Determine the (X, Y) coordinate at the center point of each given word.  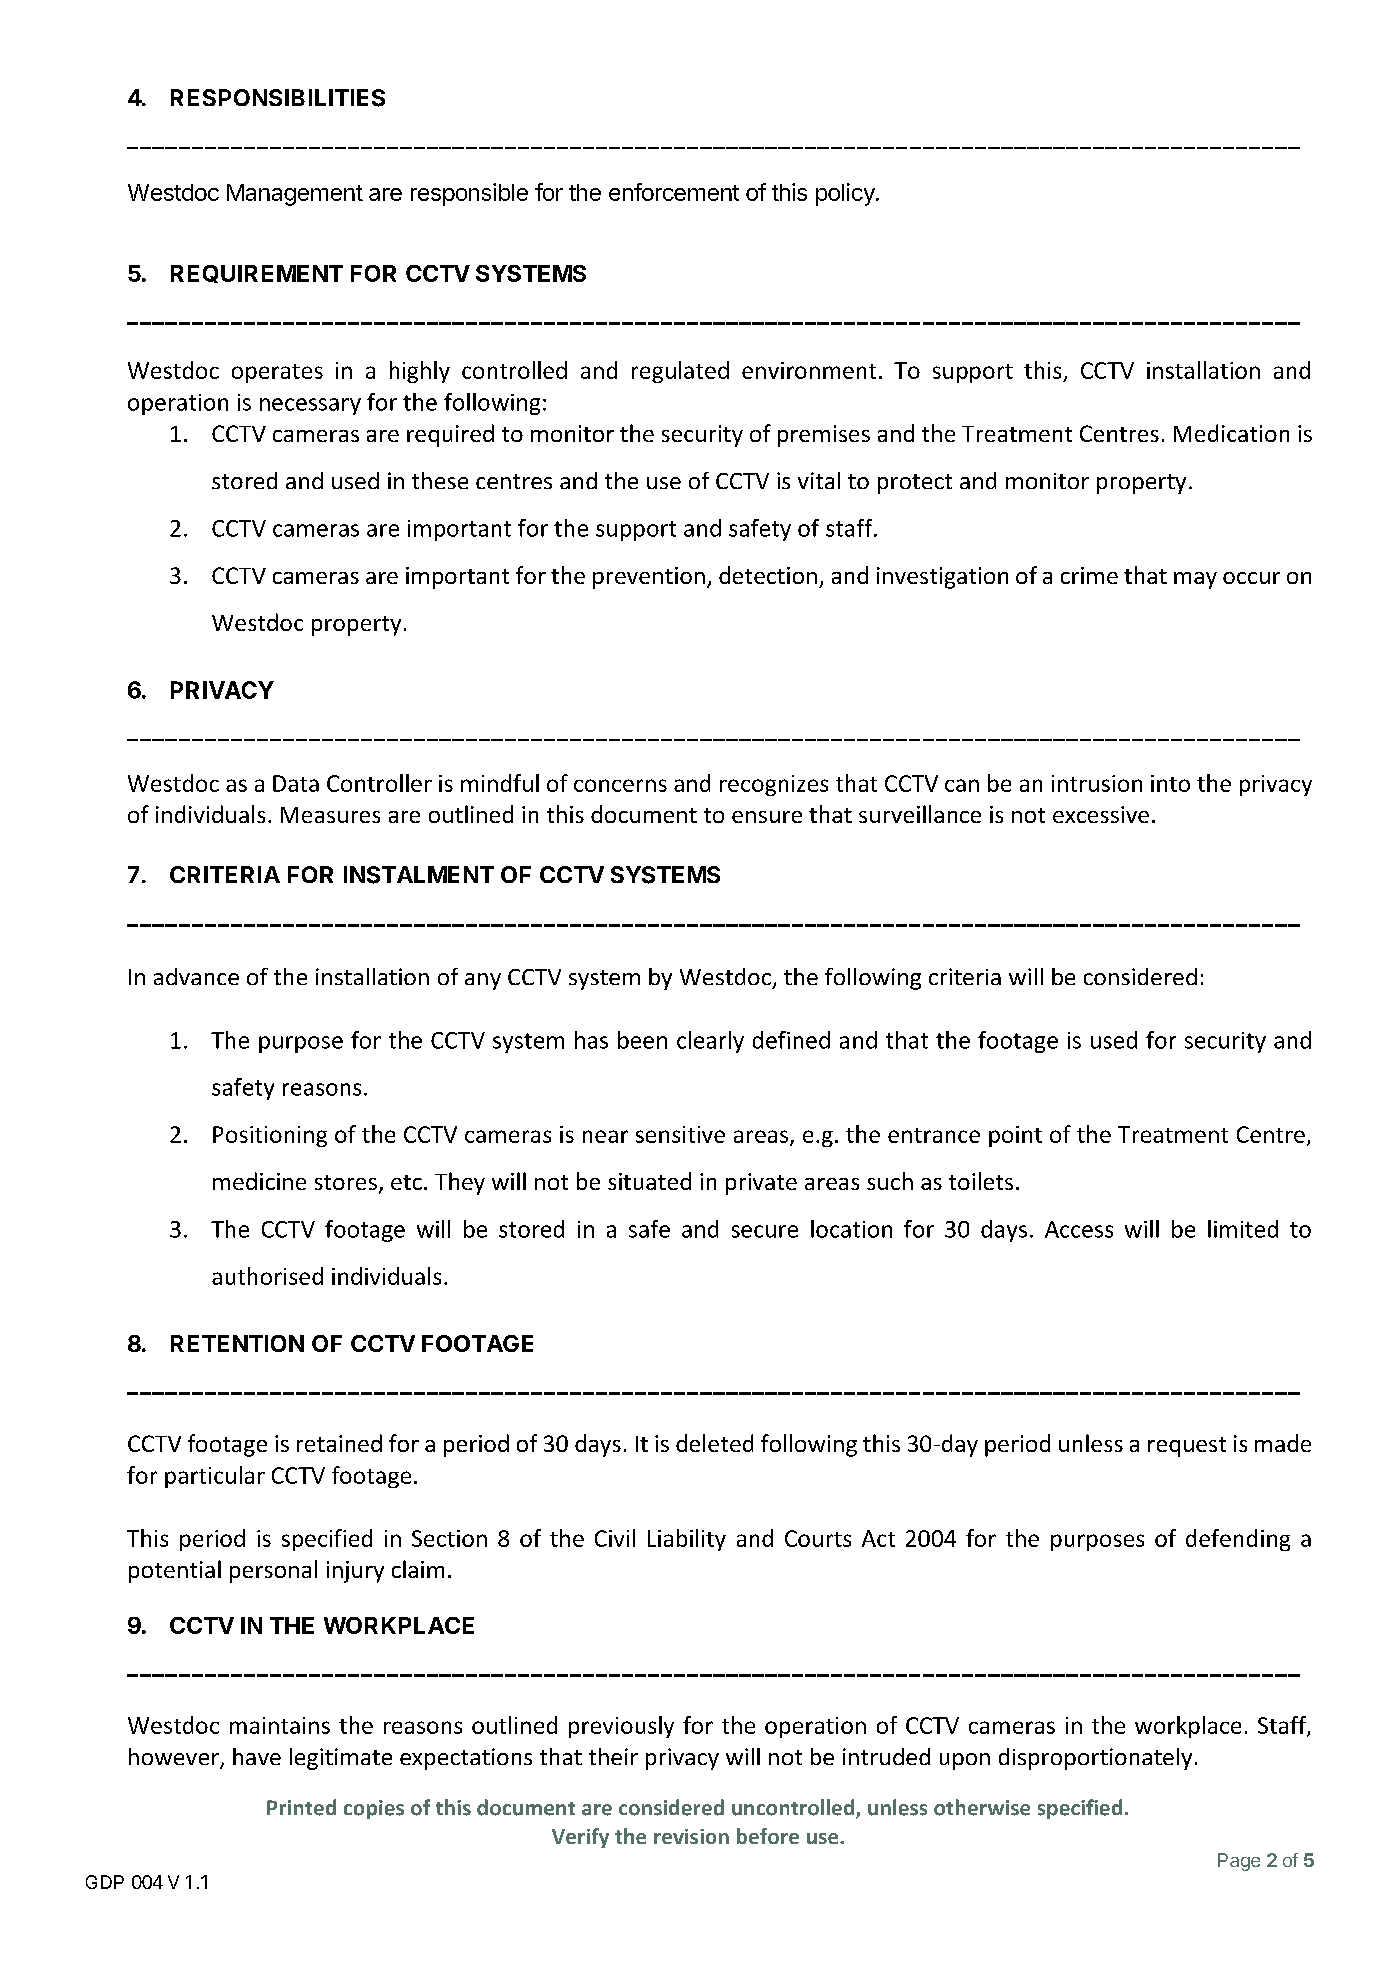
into (1170, 783)
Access (1079, 1229)
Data (296, 783)
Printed (301, 1807)
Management (295, 195)
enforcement (674, 192)
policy (846, 194)
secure (765, 1231)
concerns (620, 785)
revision (691, 1836)
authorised (267, 1276)
